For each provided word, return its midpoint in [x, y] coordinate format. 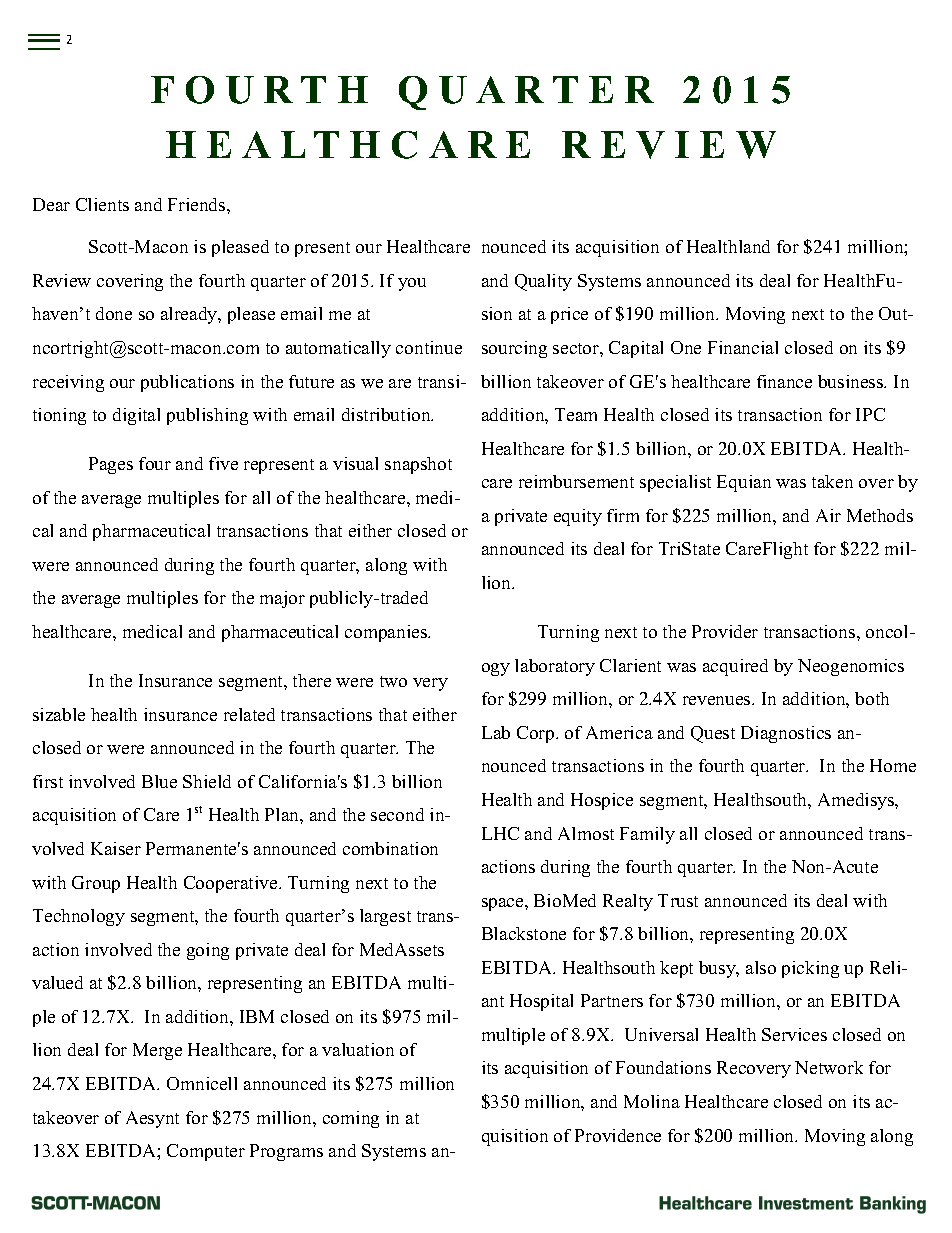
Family [647, 835]
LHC [500, 833]
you [412, 284]
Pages [111, 465]
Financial [743, 347]
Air [828, 515]
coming [351, 1119]
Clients [102, 204]
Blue [159, 781]
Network [829, 1067]
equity [578, 517]
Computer [206, 1152]
